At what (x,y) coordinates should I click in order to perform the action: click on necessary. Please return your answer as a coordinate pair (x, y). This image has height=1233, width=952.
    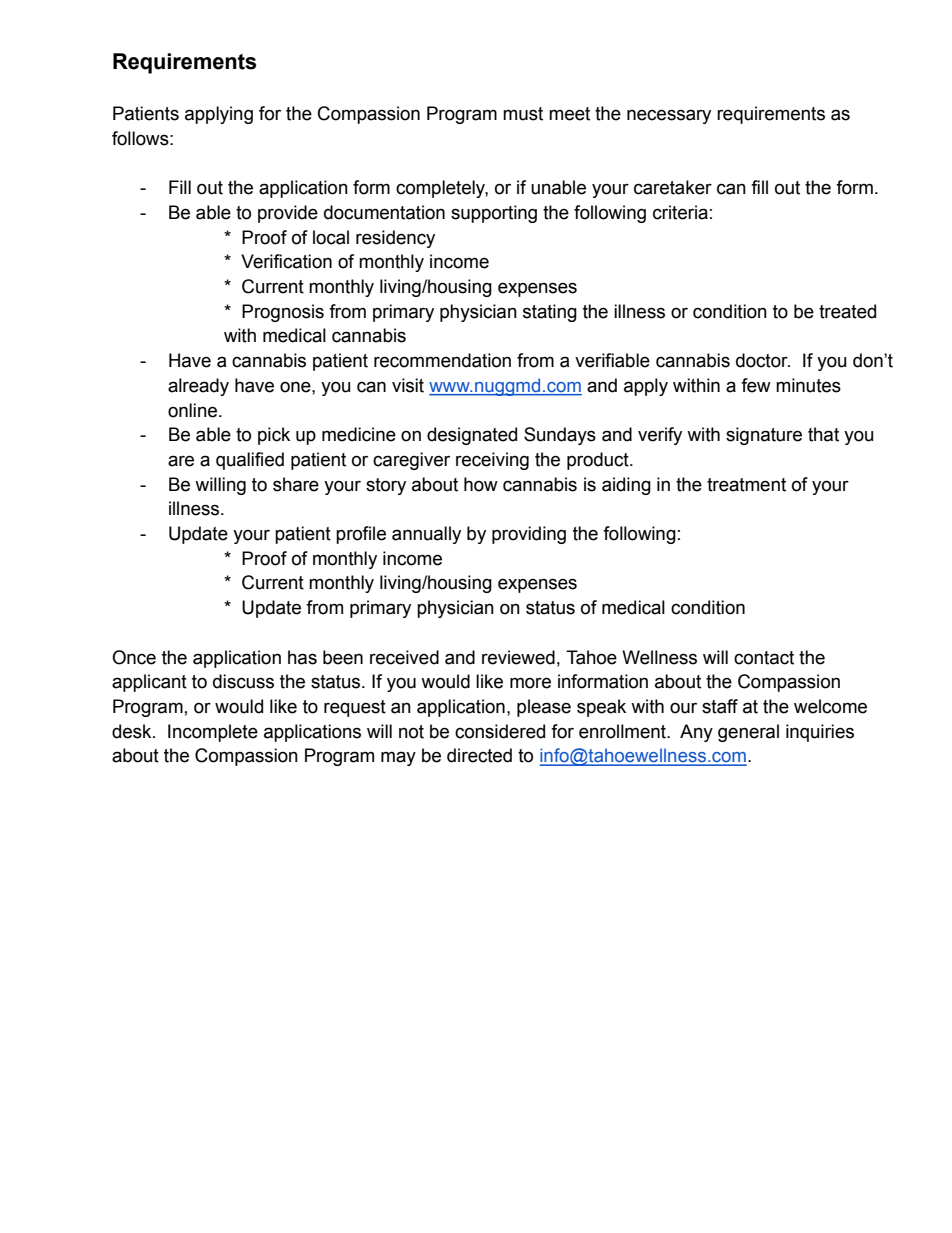
    Looking at the image, I should click on (669, 116).
